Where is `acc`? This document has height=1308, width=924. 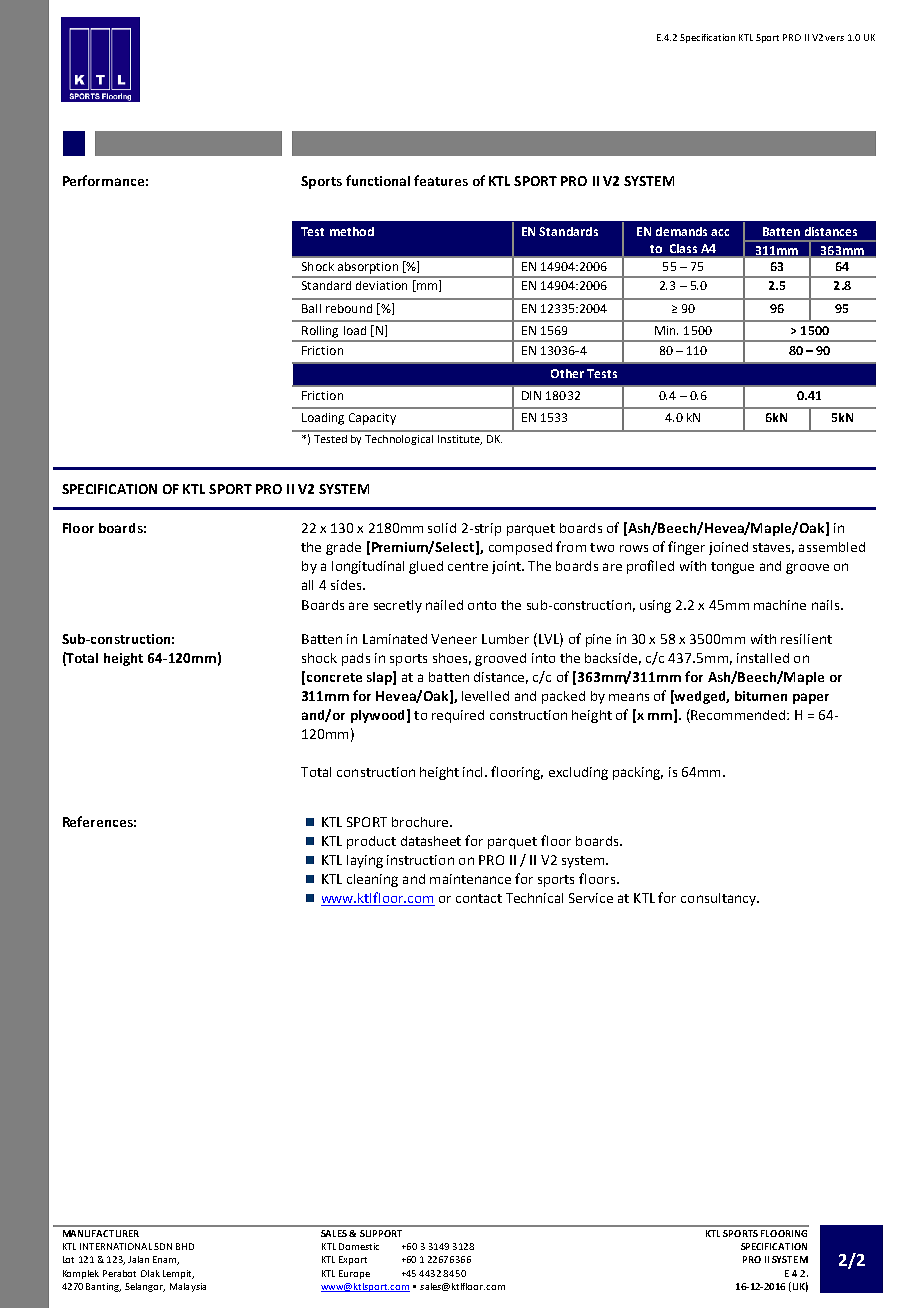 acc is located at coordinates (720, 232).
